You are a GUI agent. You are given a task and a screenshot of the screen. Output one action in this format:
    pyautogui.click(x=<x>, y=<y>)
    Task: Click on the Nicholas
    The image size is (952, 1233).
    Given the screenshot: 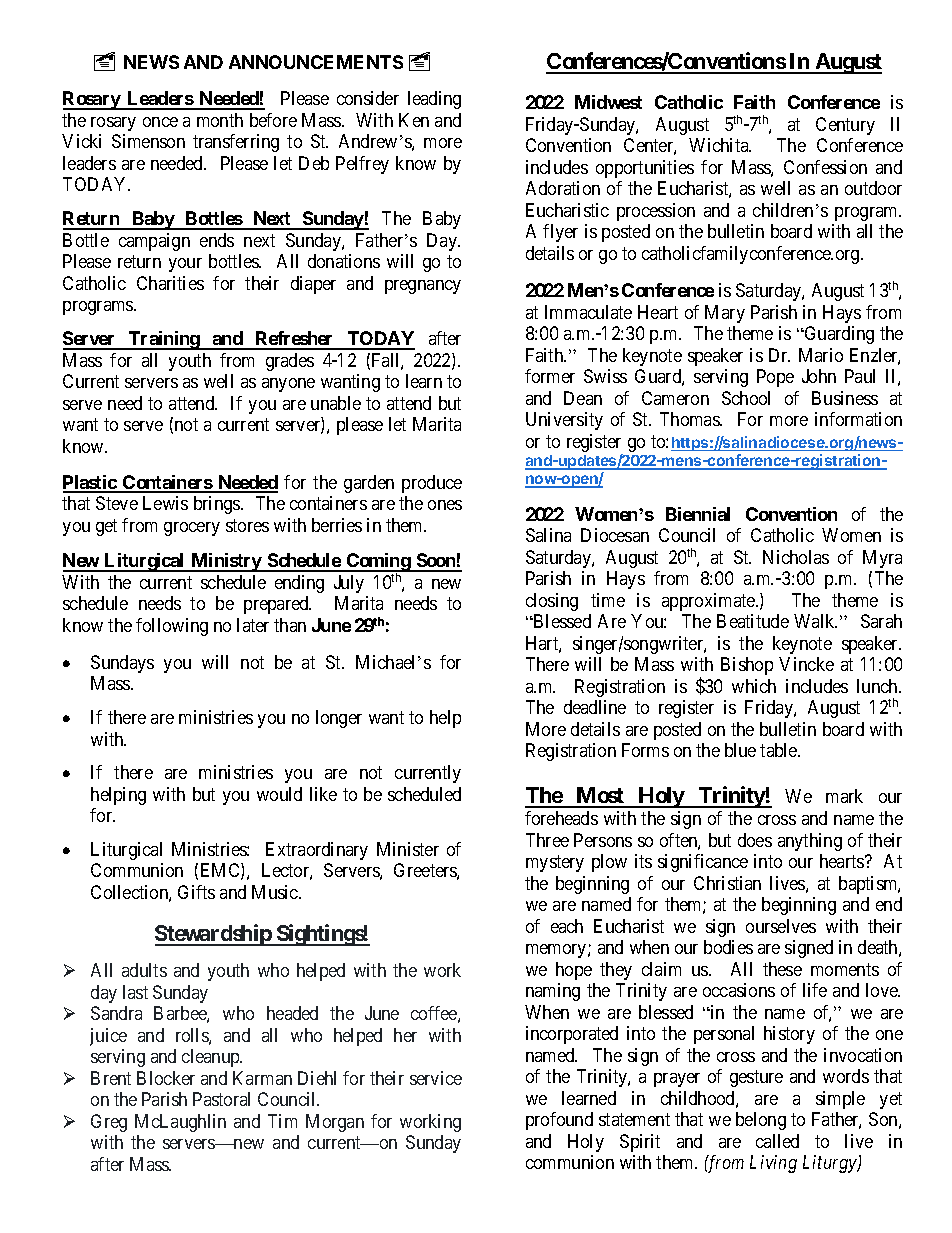 What is the action you would take?
    pyautogui.click(x=796, y=557)
